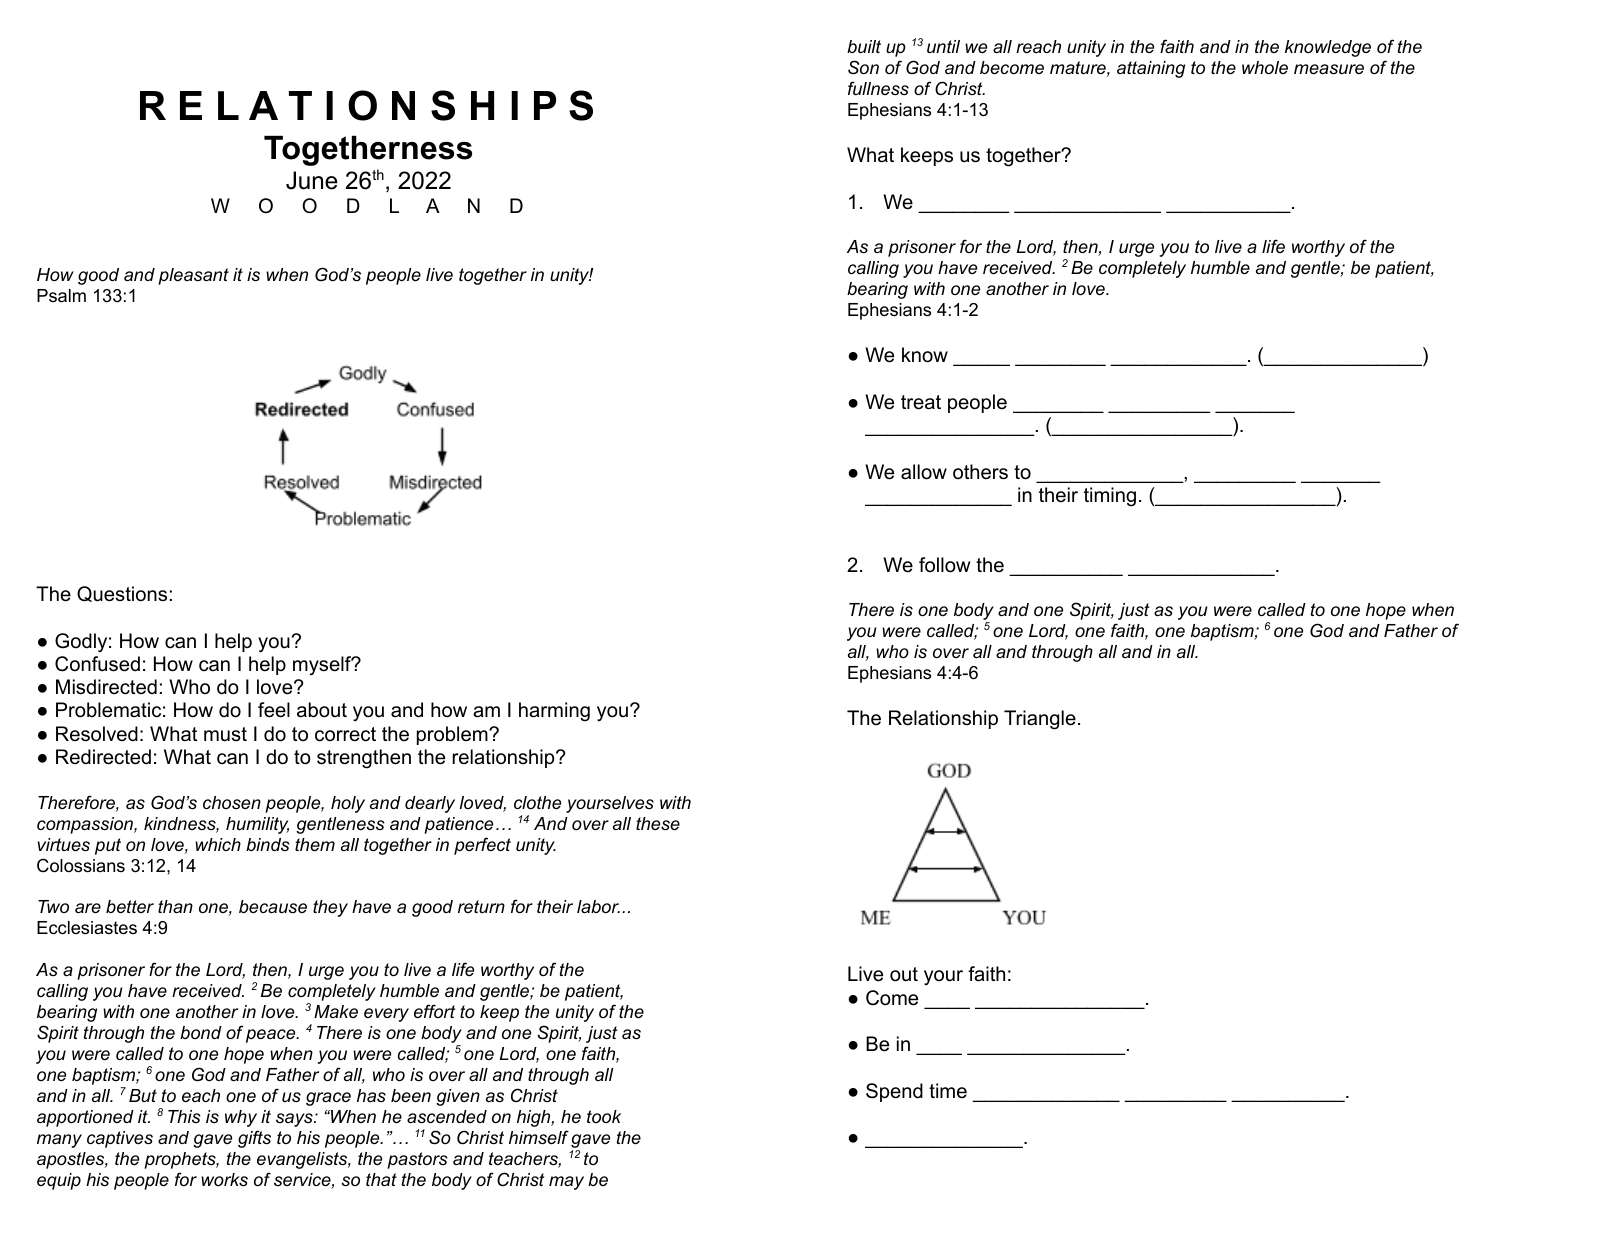 The image size is (1603, 1239). I want to click on treat, so click(921, 402).
